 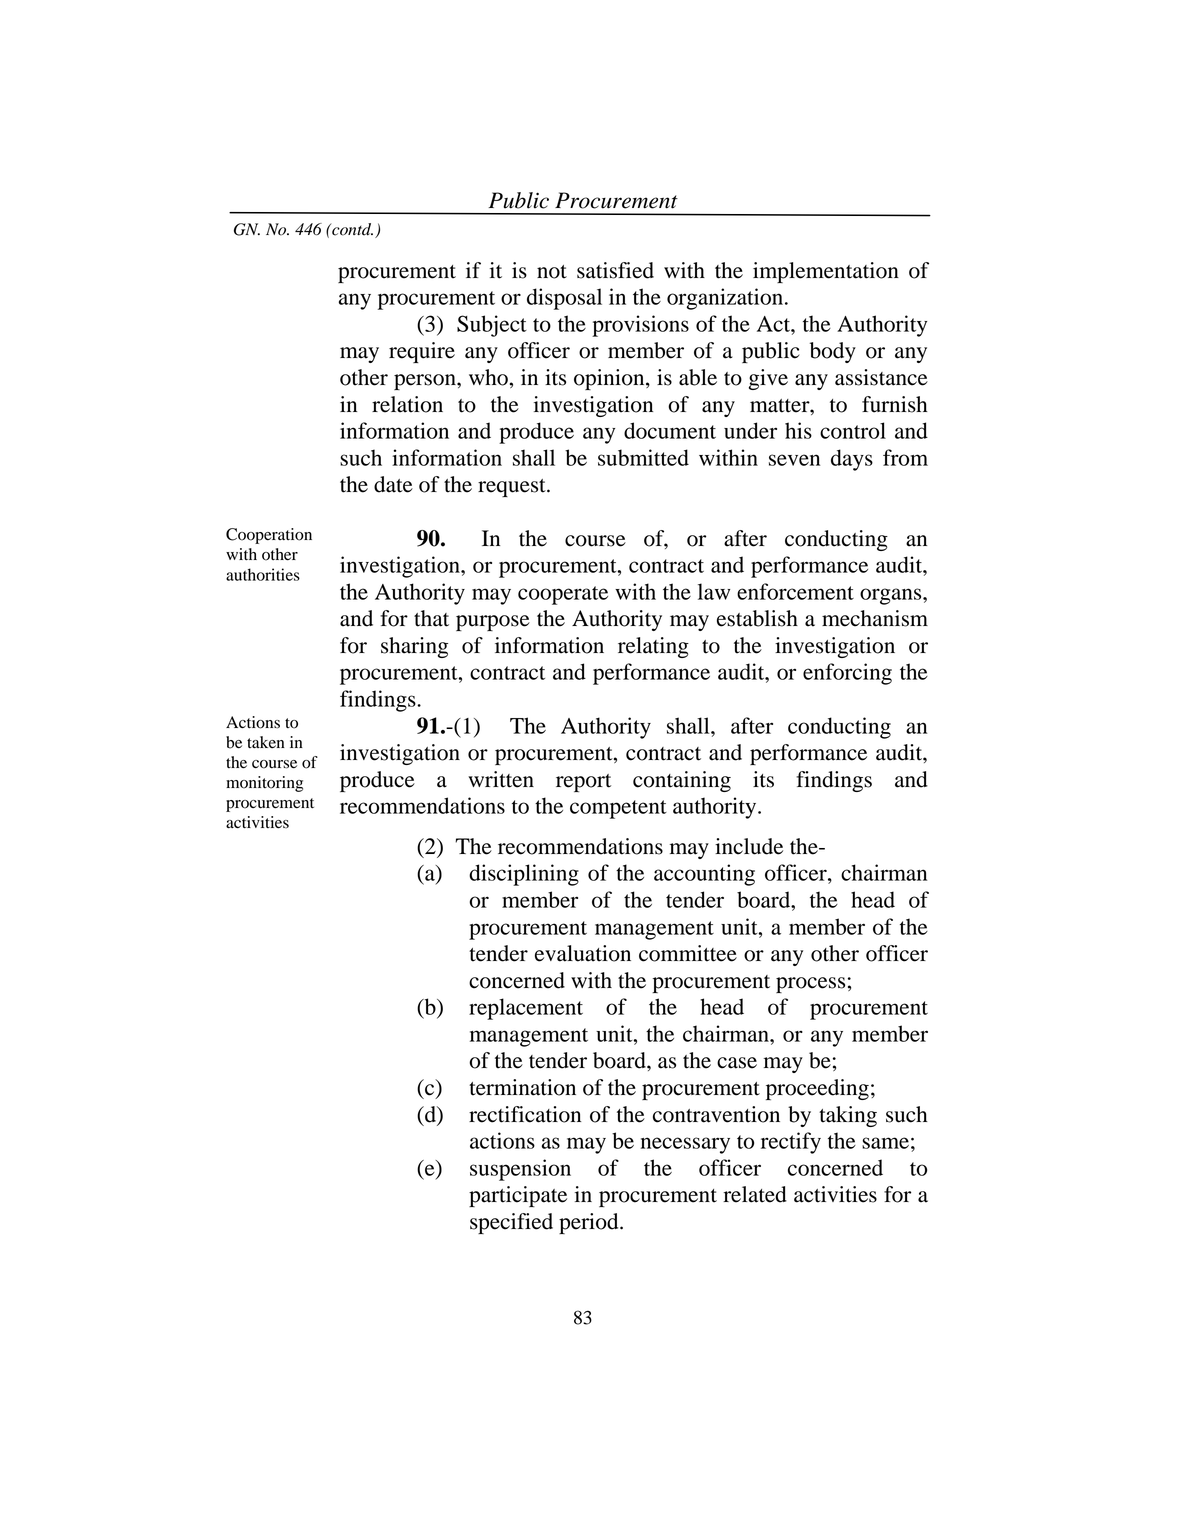 What do you see at coordinates (524, 875) in the screenshot?
I see `disciplining` at bounding box center [524, 875].
